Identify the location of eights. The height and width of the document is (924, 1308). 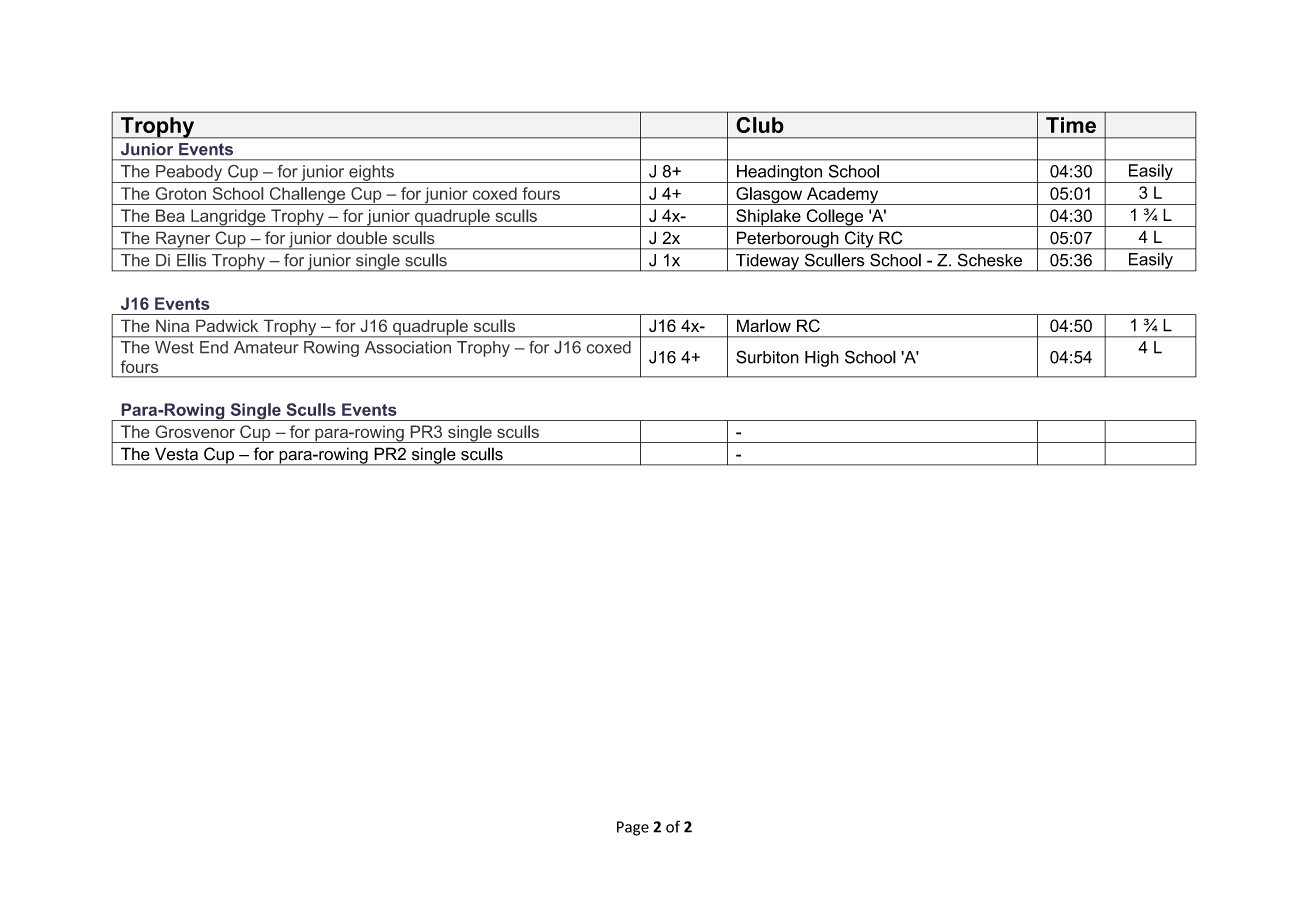
(371, 174).
